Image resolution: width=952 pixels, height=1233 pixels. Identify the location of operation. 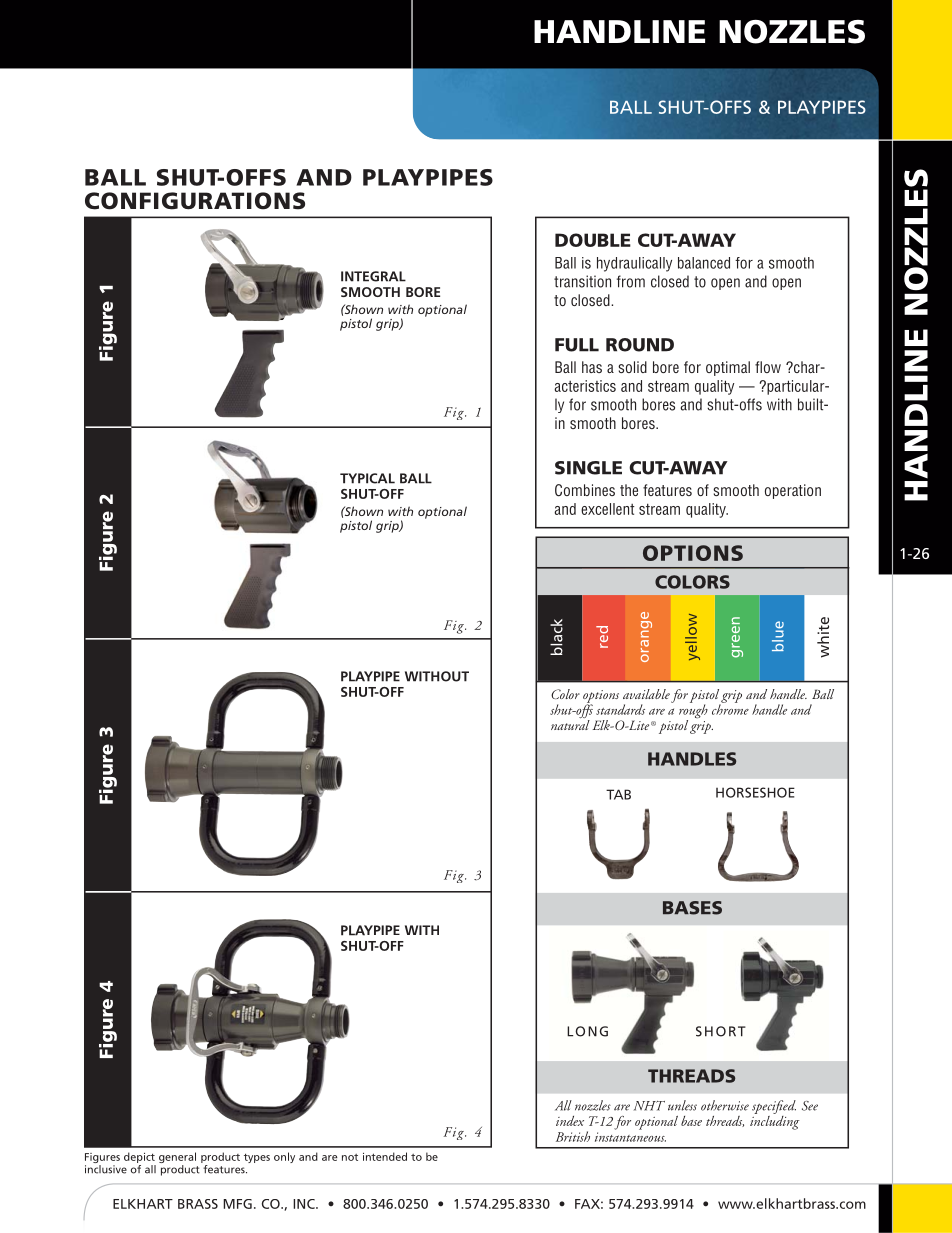
(793, 491).
